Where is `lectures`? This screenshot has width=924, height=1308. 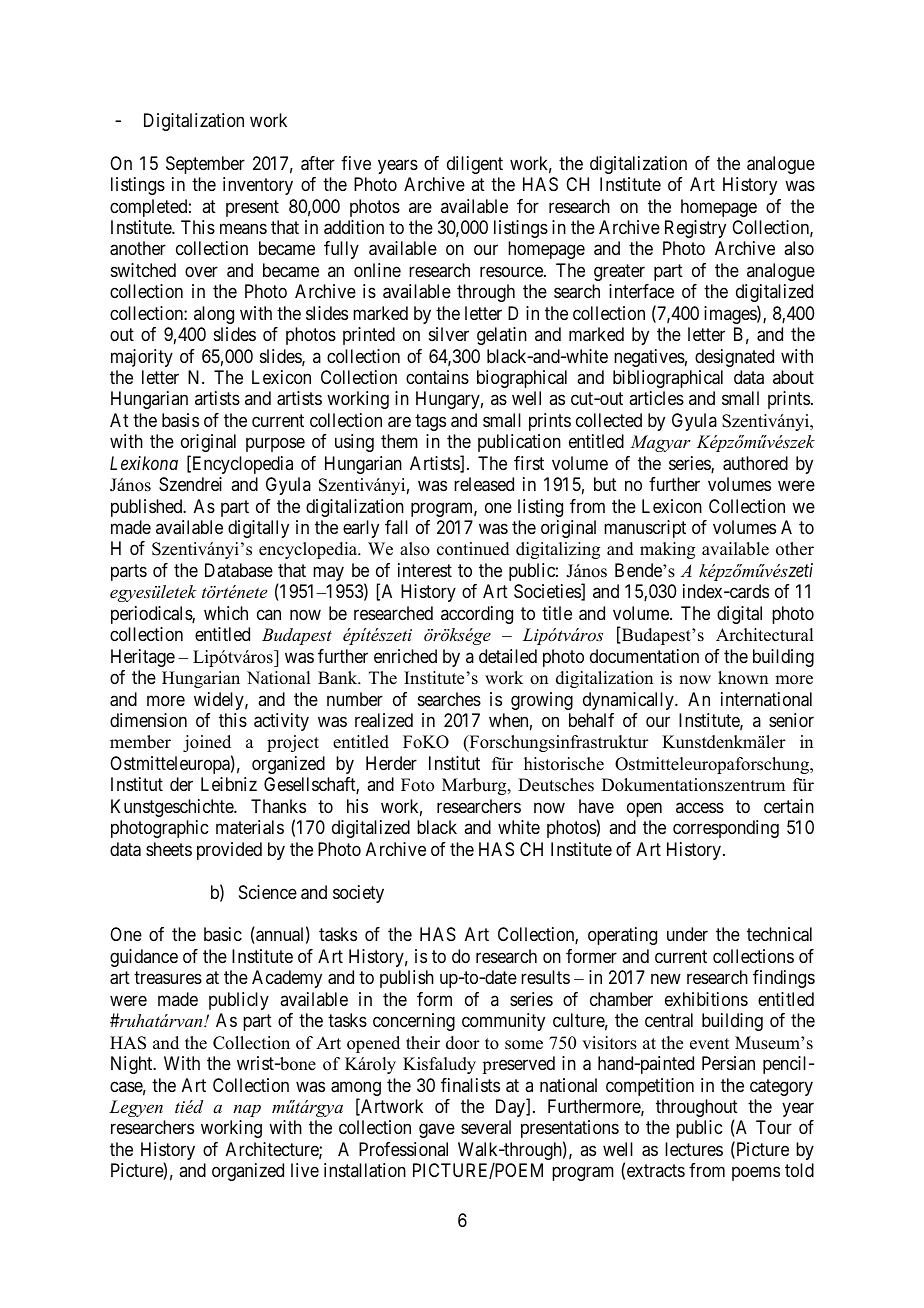
lectures is located at coordinates (694, 1149).
